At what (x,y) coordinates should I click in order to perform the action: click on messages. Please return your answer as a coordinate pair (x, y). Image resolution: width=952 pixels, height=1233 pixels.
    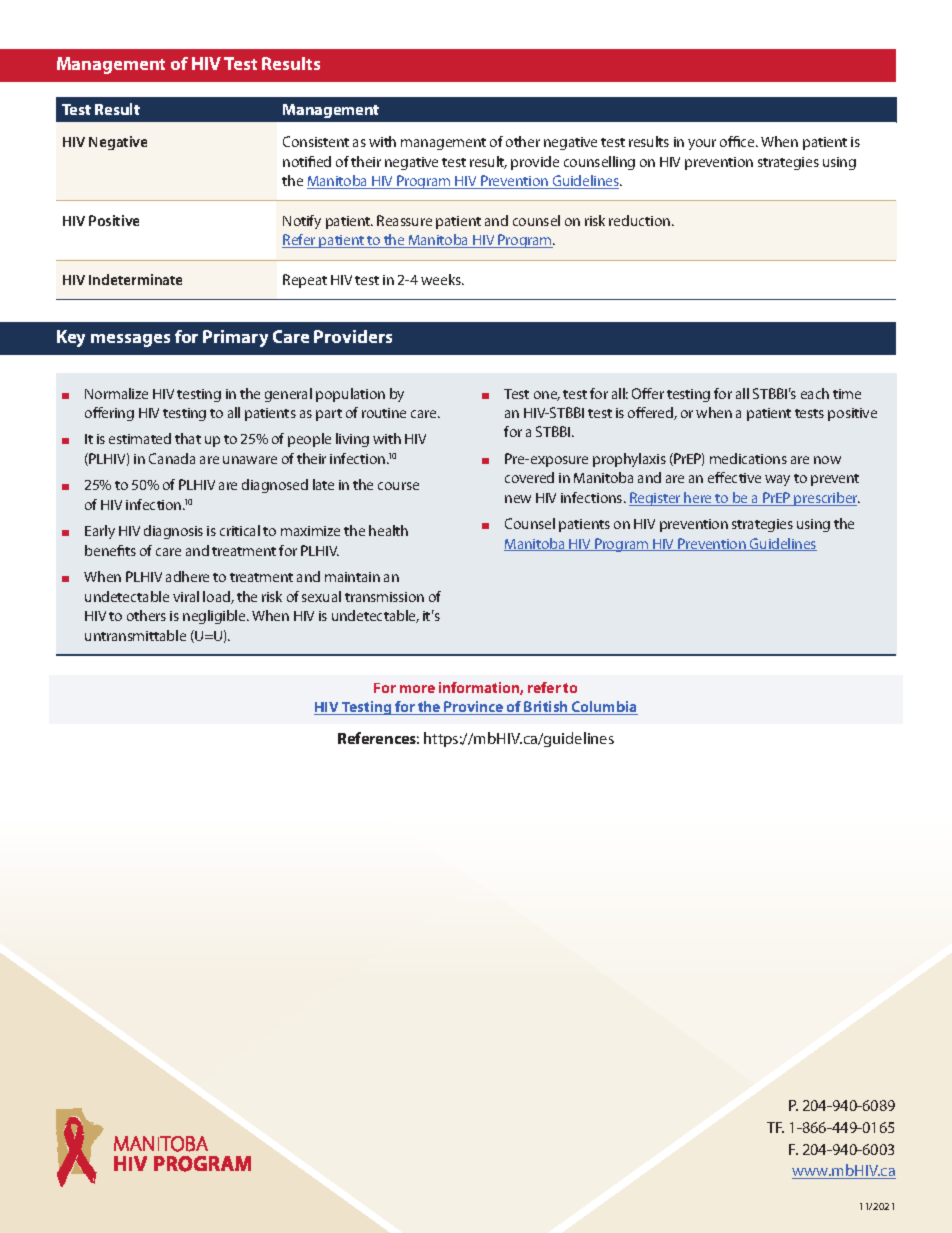
    Looking at the image, I should click on (130, 340).
